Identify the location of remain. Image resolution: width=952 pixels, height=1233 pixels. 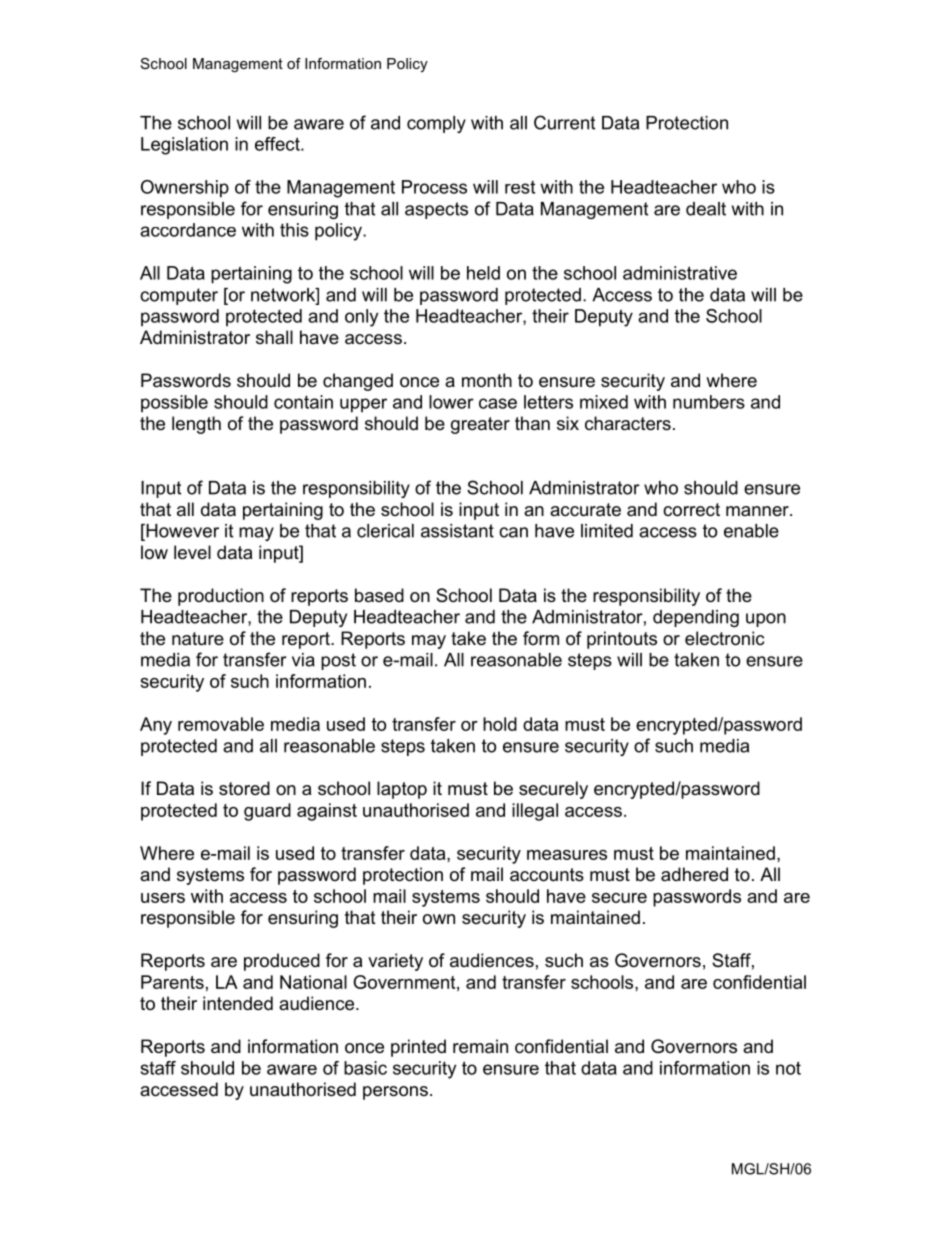
(480, 1046).
